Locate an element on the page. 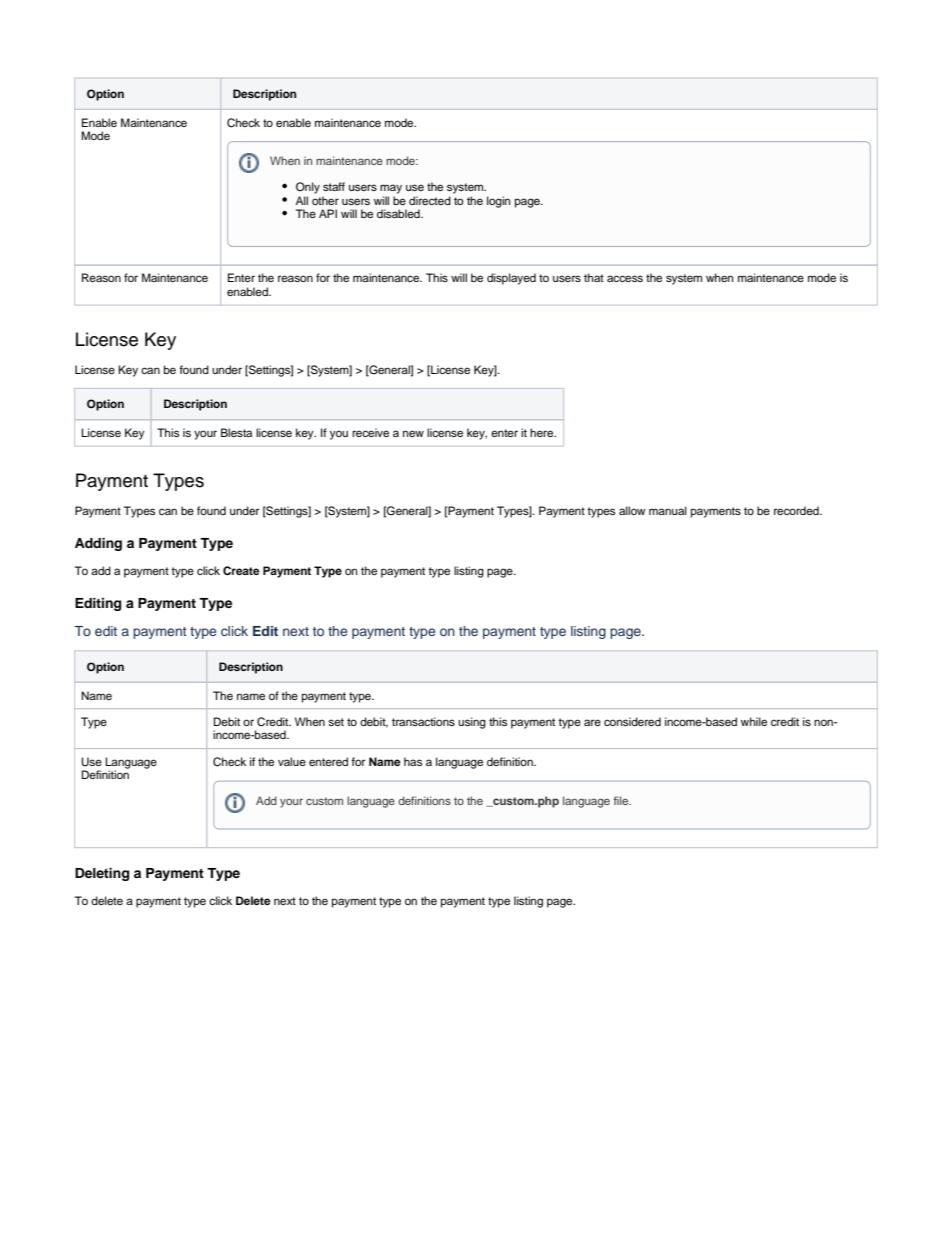 The image size is (952, 1233). Adding is located at coordinates (98, 544).
